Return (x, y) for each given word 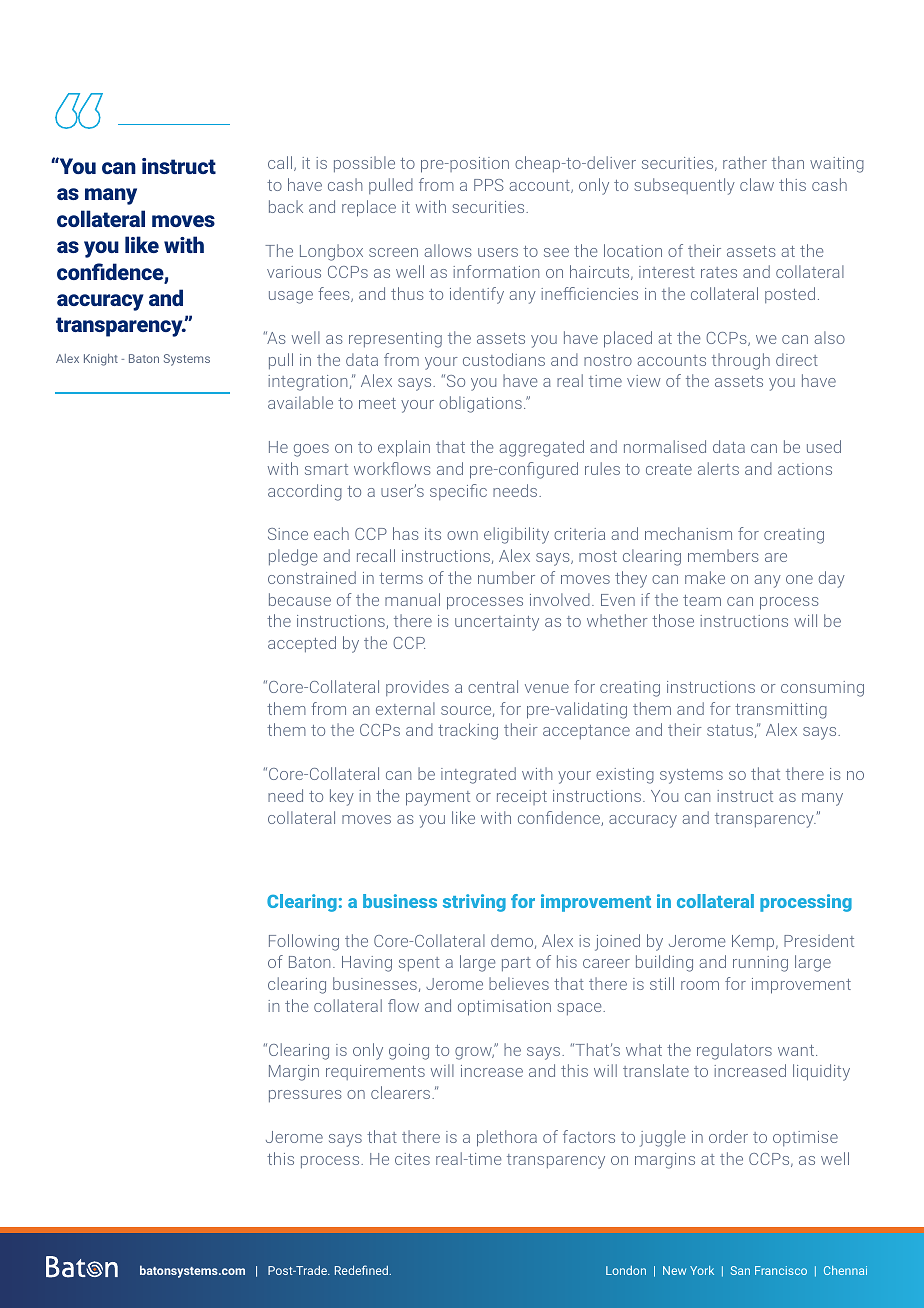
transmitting (781, 711)
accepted (302, 644)
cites (412, 1159)
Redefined (363, 1270)
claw (757, 184)
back (286, 206)
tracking (468, 731)
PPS (488, 185)
